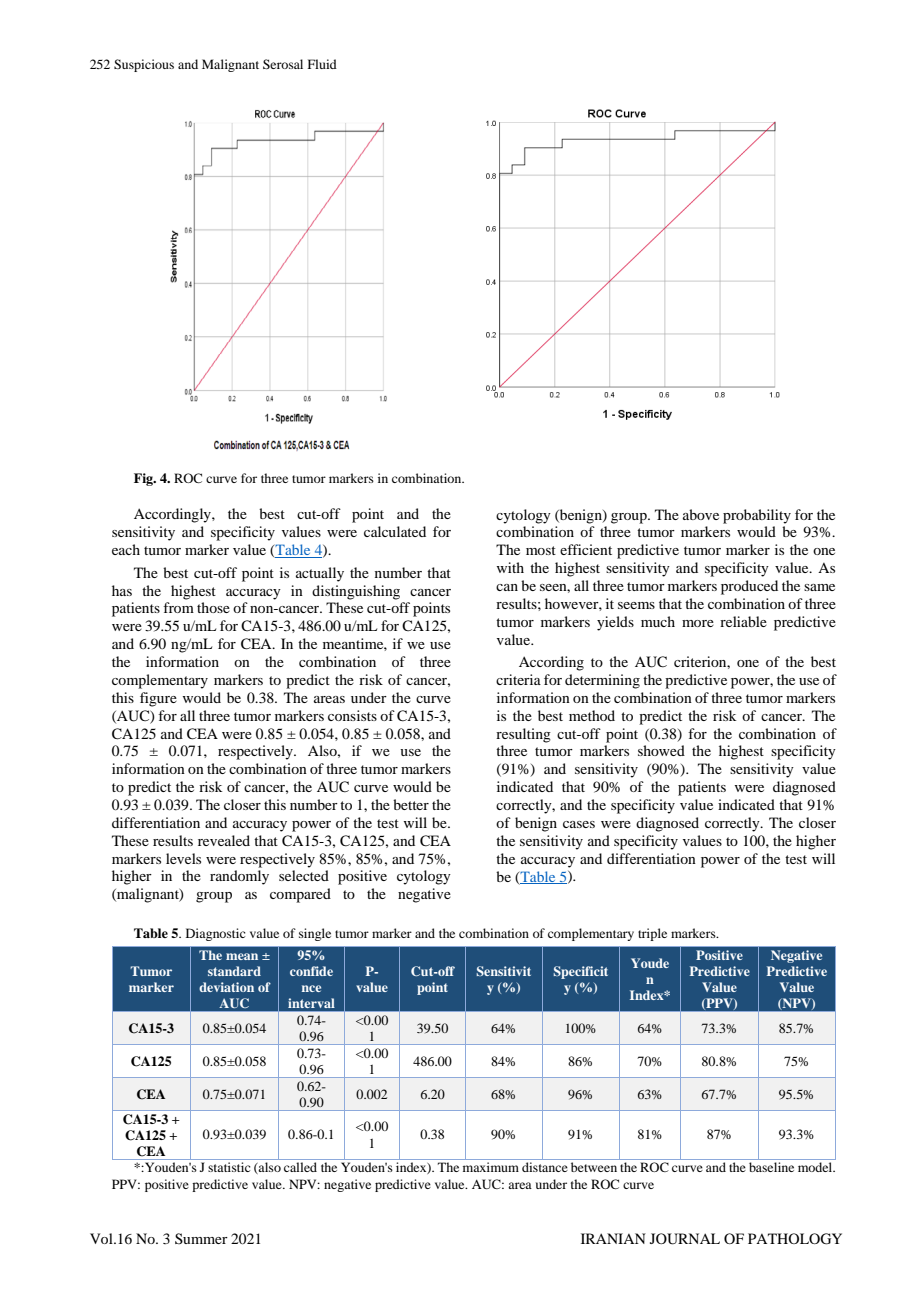 The width and height of the screenshot is (924, 1308). I want to click on above, so click(701, 514).
